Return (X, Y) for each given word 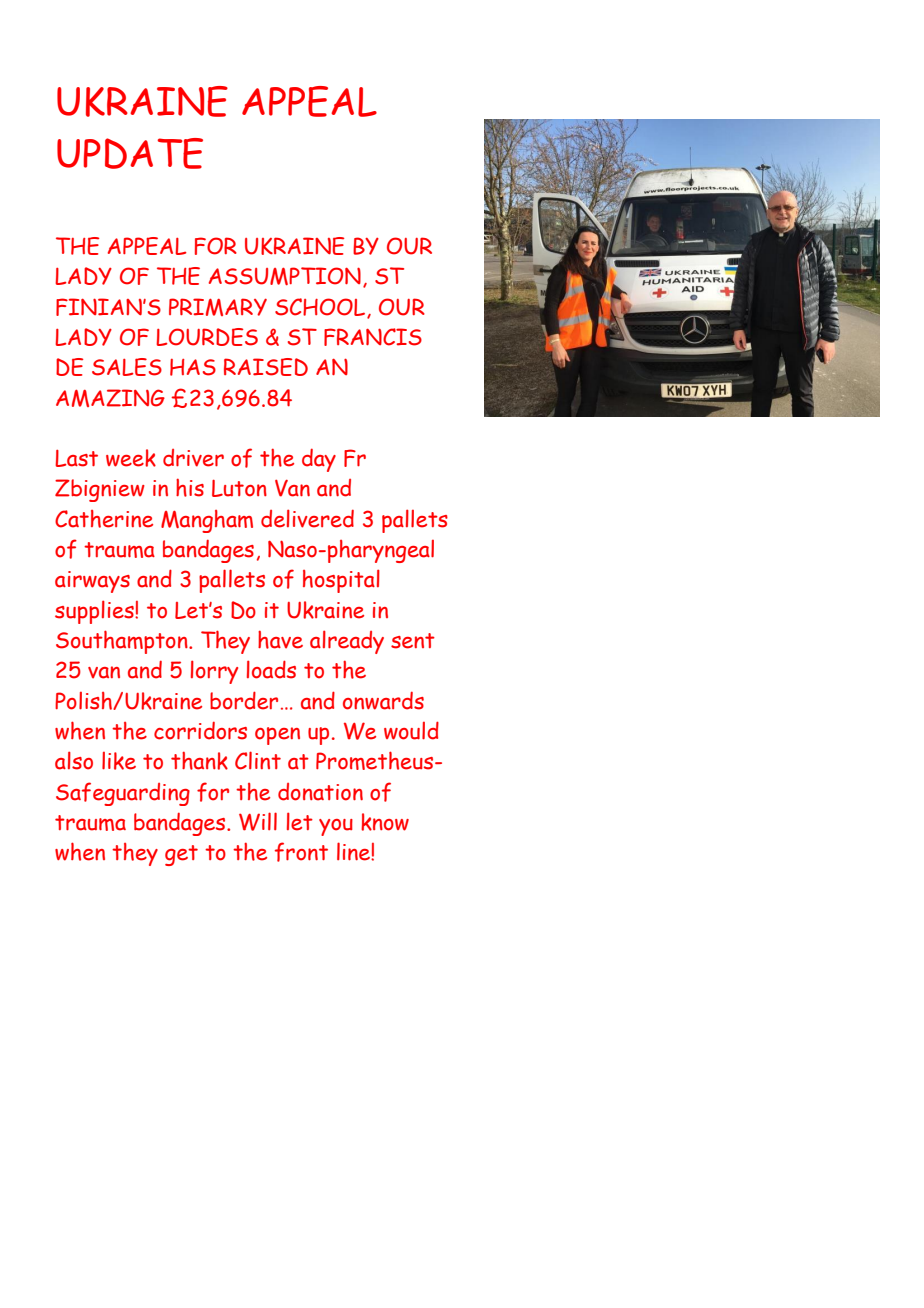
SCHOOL (321, 308)
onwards (383, 700)
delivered (307, 518)
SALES (127, 367)
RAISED (266, 367)
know (385, 822)
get (181, 855)
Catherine (104, 519)
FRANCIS (373, 337)
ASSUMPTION (285, 276)
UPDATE (130, 153)
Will (258, 821)
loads (271, 669)
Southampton (123, 642)
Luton (239, 488)
